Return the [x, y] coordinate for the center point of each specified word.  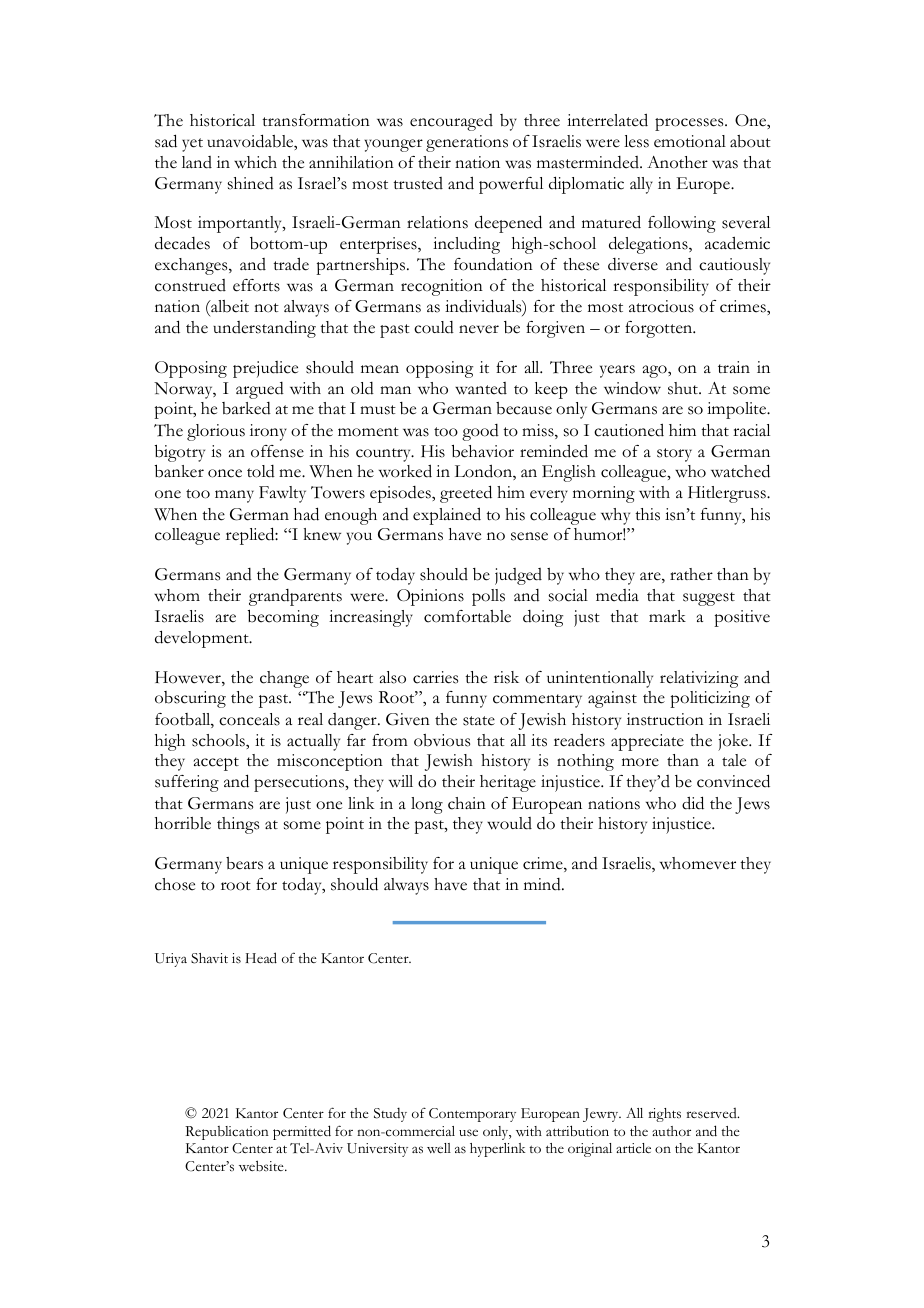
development [203, 639]
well [439, 1148]
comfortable [467, 616]
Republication [227, 1133]
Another [677, 162]
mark [667, 616]
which [255, 162]
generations [467, 143]
